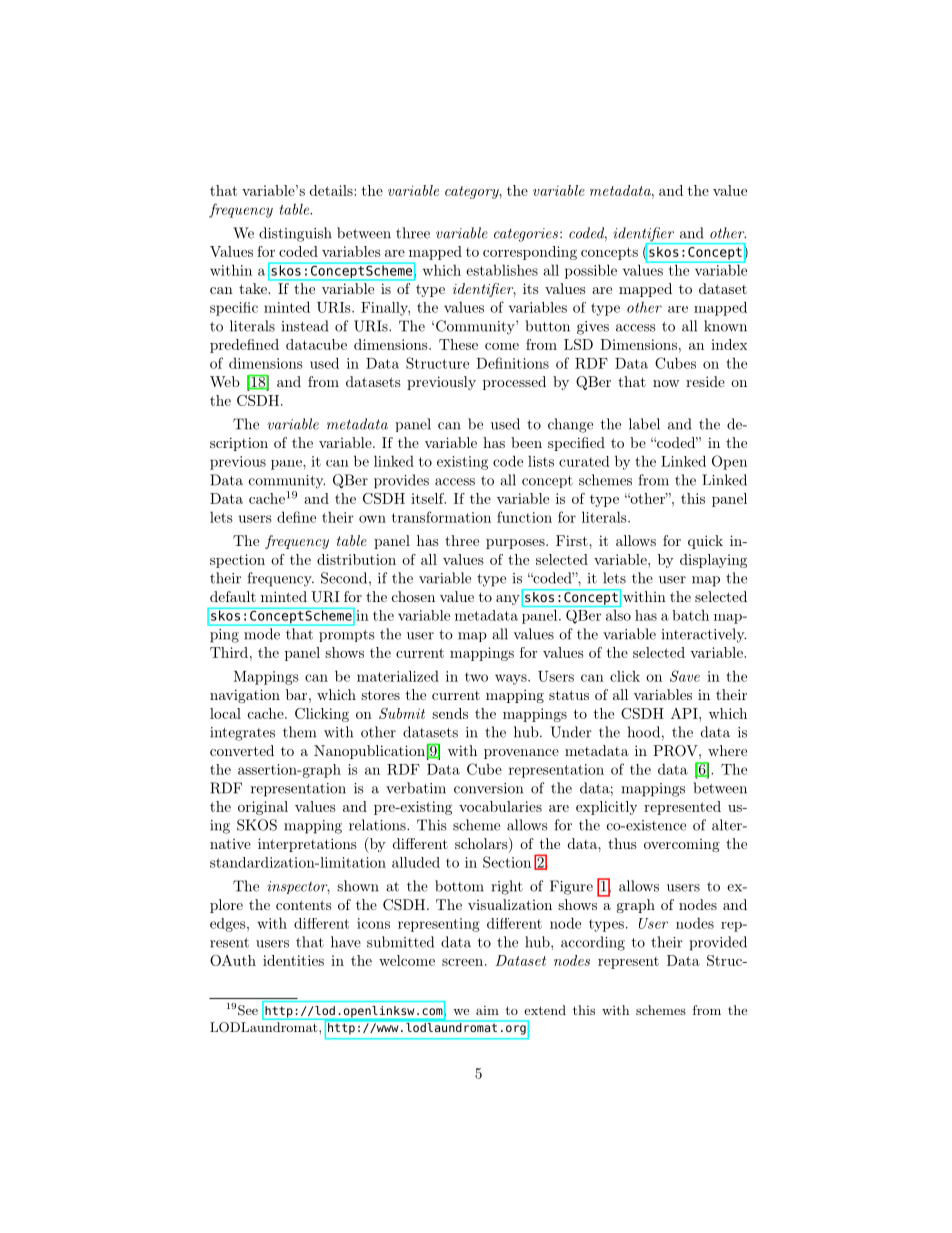 This screenshot has height=1233, width=952. Describe the element at coordinates (593, 943) in the screenshot. I see `according` at that location.
